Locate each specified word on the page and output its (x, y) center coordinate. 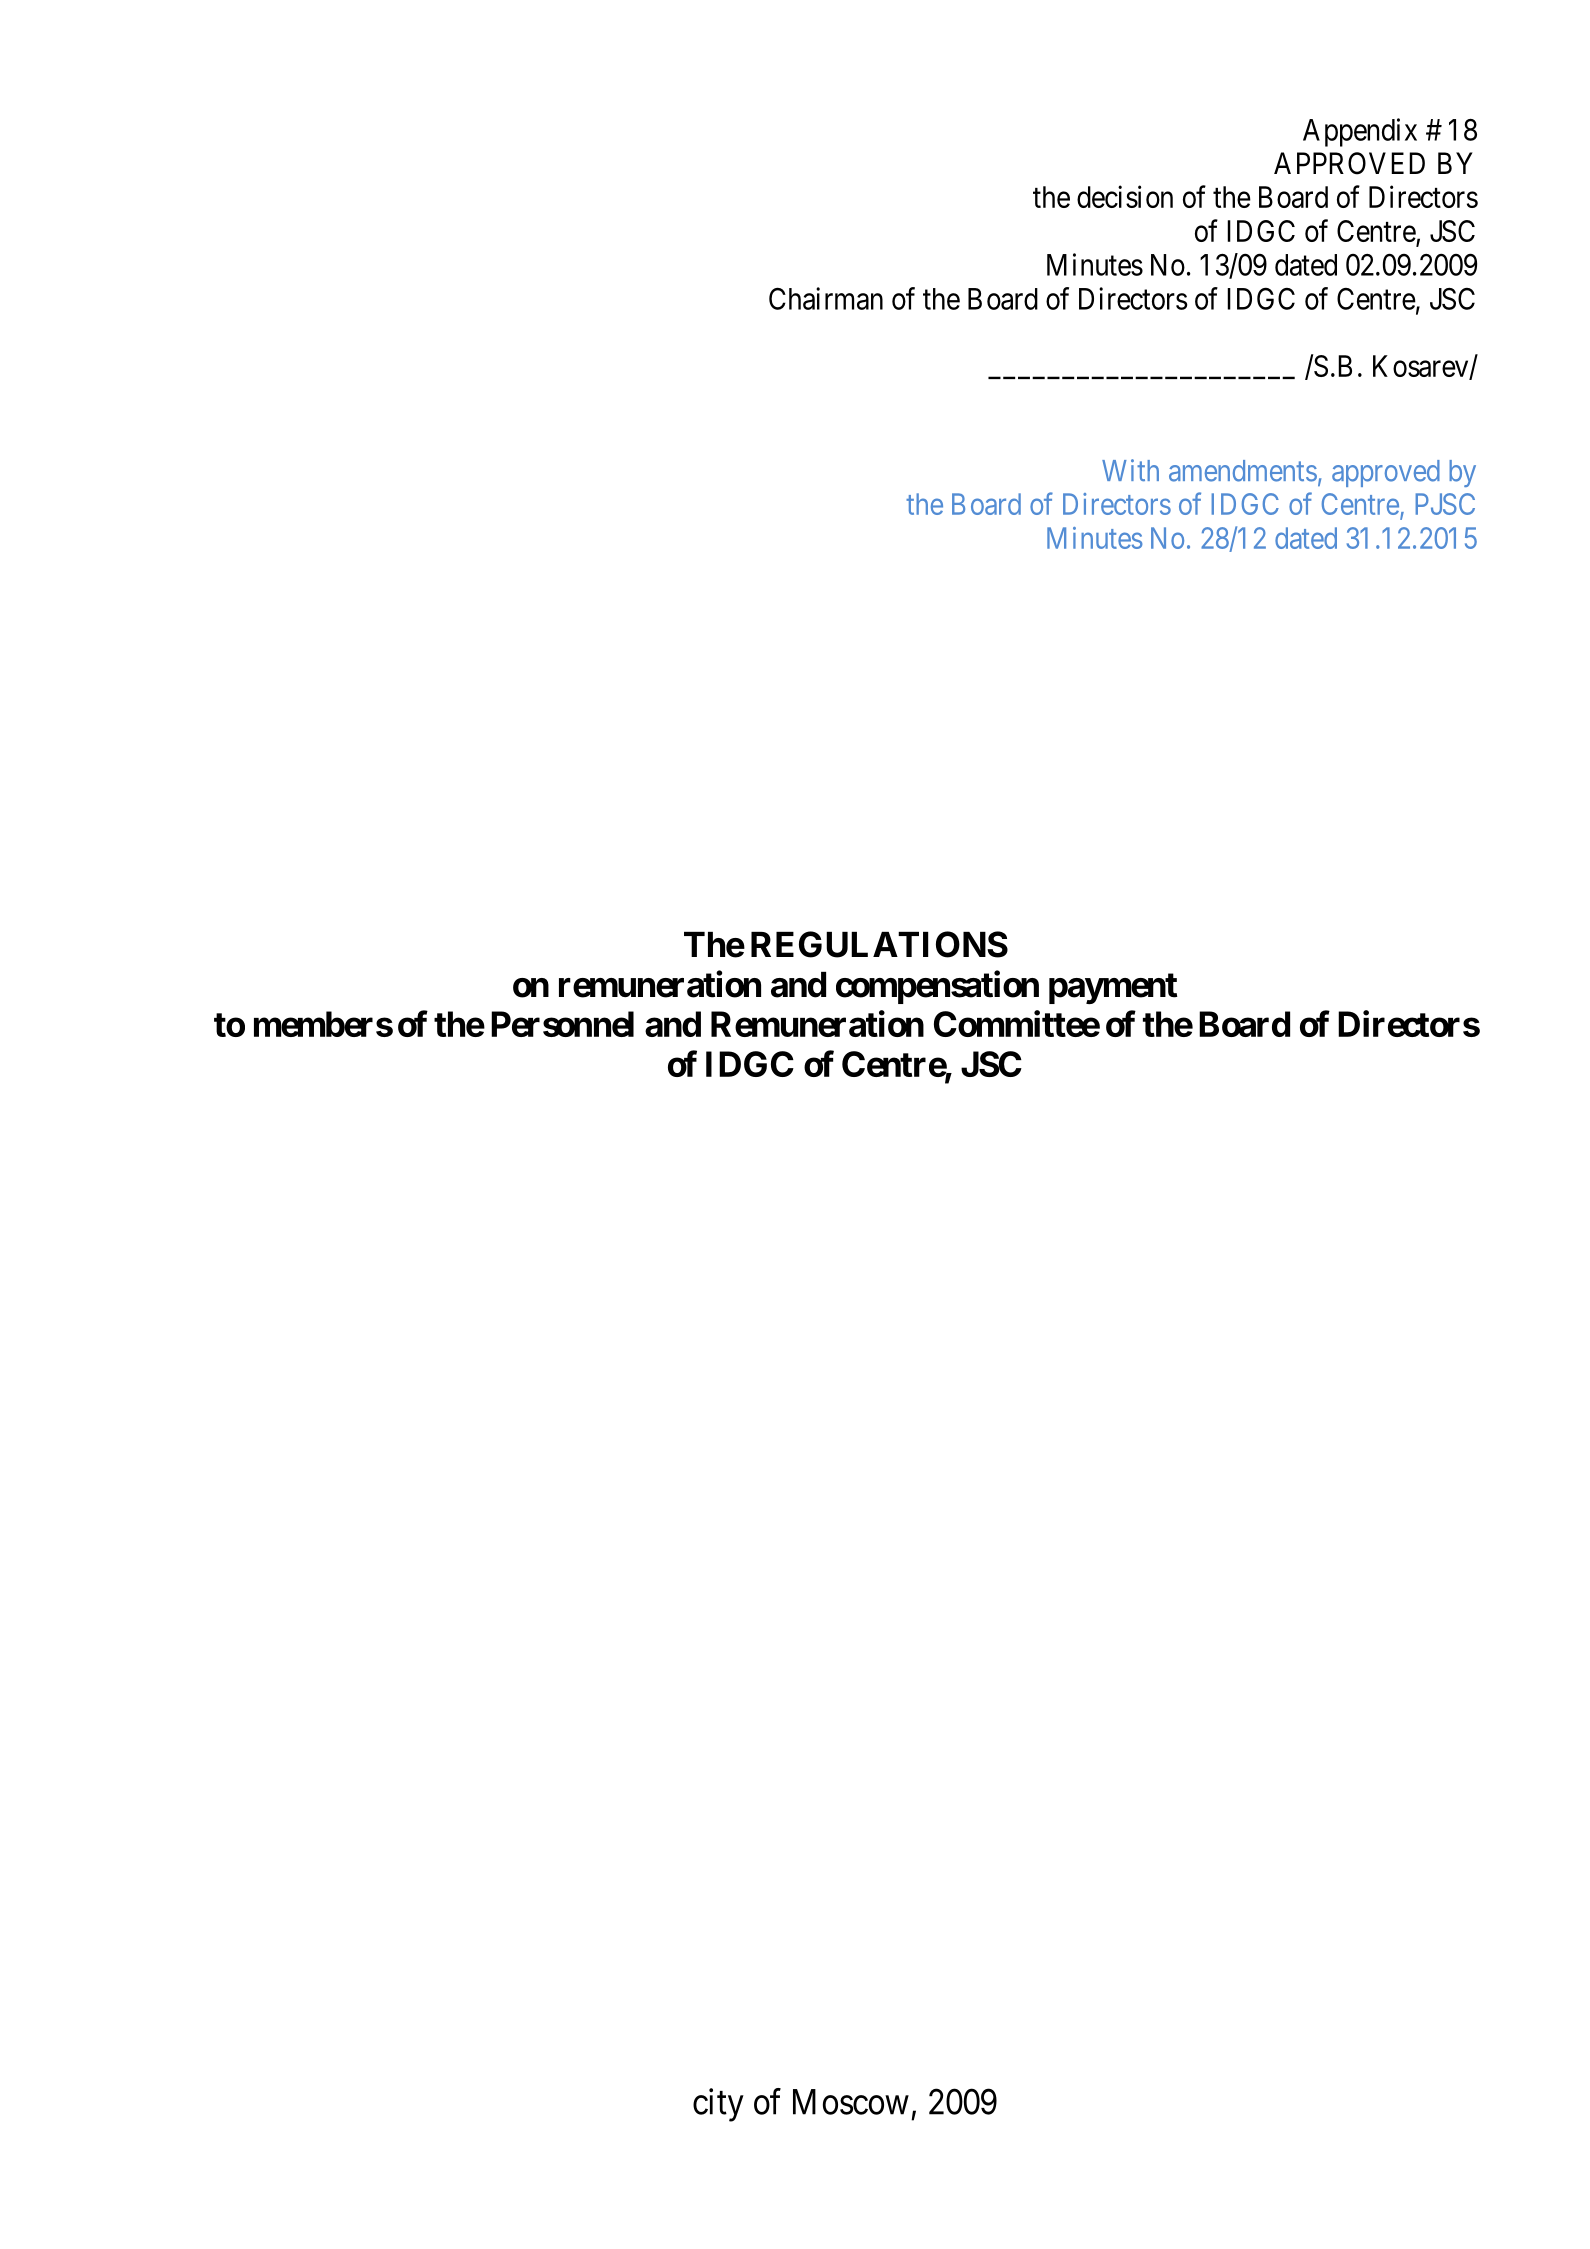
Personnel (562, 1024)
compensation (937, 987)
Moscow (851, 2102)
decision (1125, 196)
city (718, 2105)
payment (1113, 988)
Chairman (826, 298)
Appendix (1360, 132)
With (1130, 470)
